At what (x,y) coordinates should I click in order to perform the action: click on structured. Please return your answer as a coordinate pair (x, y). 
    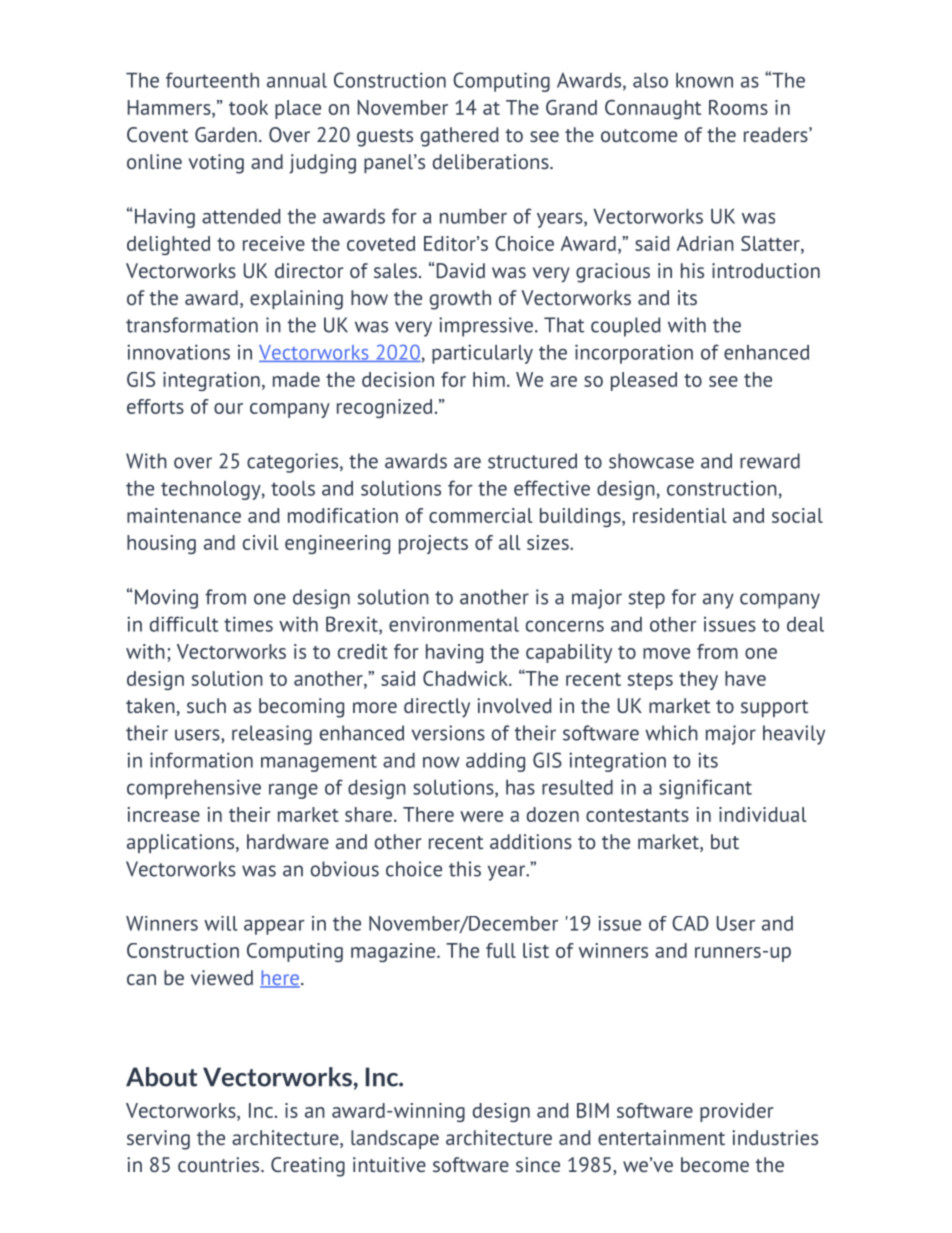
    Looking at the image, I should click on (532, 461).
